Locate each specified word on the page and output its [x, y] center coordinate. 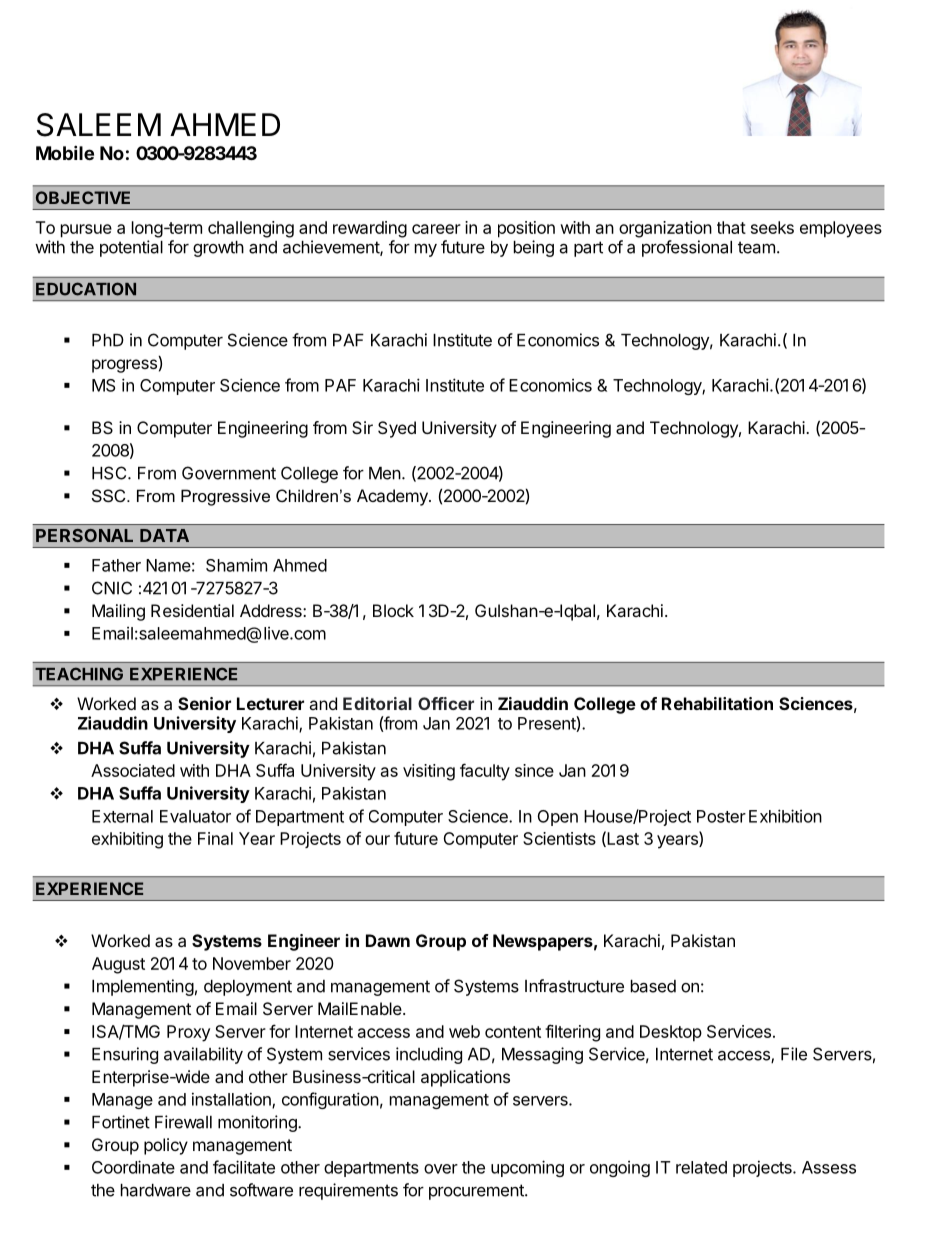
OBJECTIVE [83, 197]
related [701, 1167]
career [436, 229]
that [731, 227]
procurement [477, 1192]
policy [166, 1146]
